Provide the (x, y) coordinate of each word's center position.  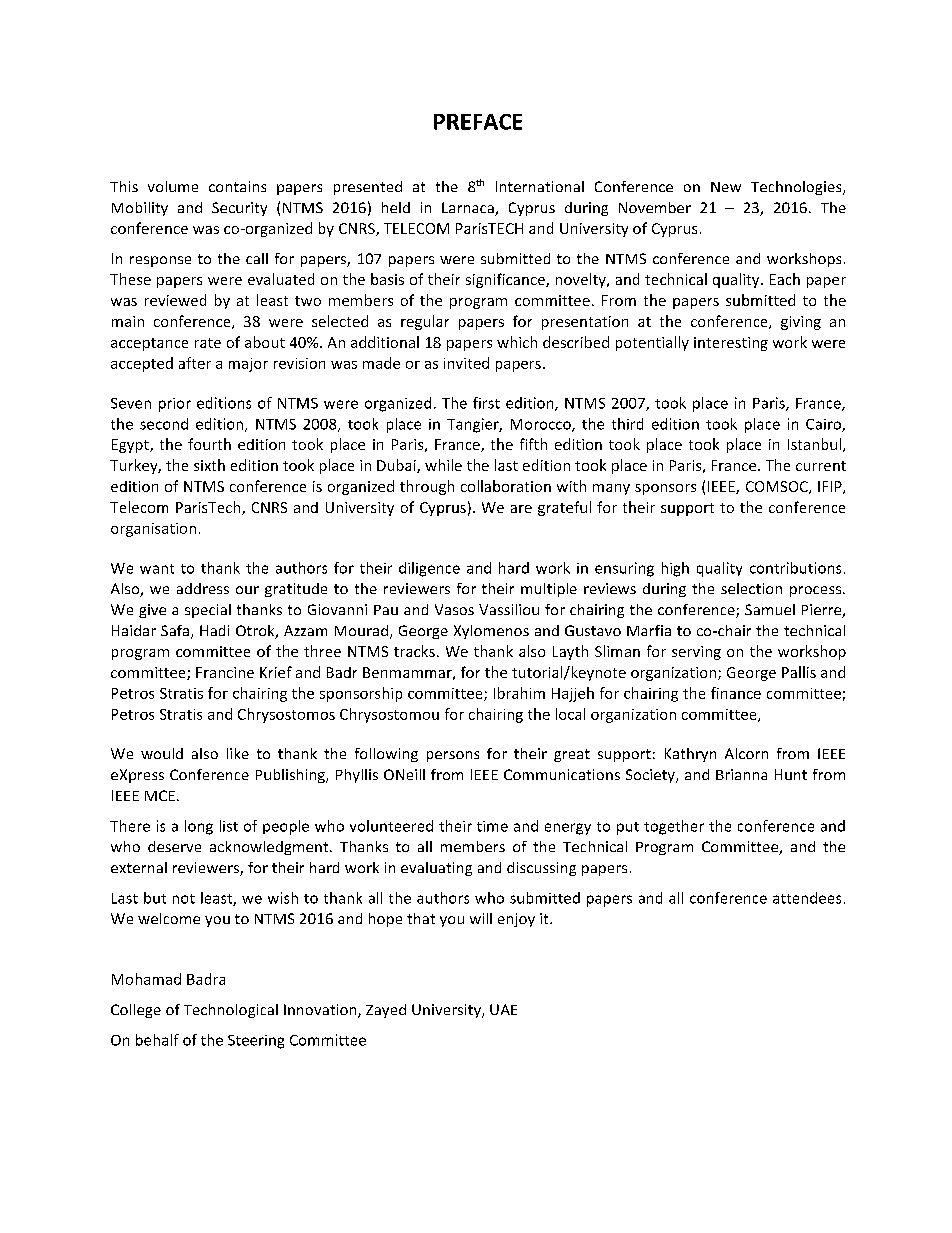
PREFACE (478, 122)
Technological (231, 1011)
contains (237, 186)
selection (751, 588)
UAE (503, 1009)
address (203, 588)
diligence (429, 569)
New (726, 187)
